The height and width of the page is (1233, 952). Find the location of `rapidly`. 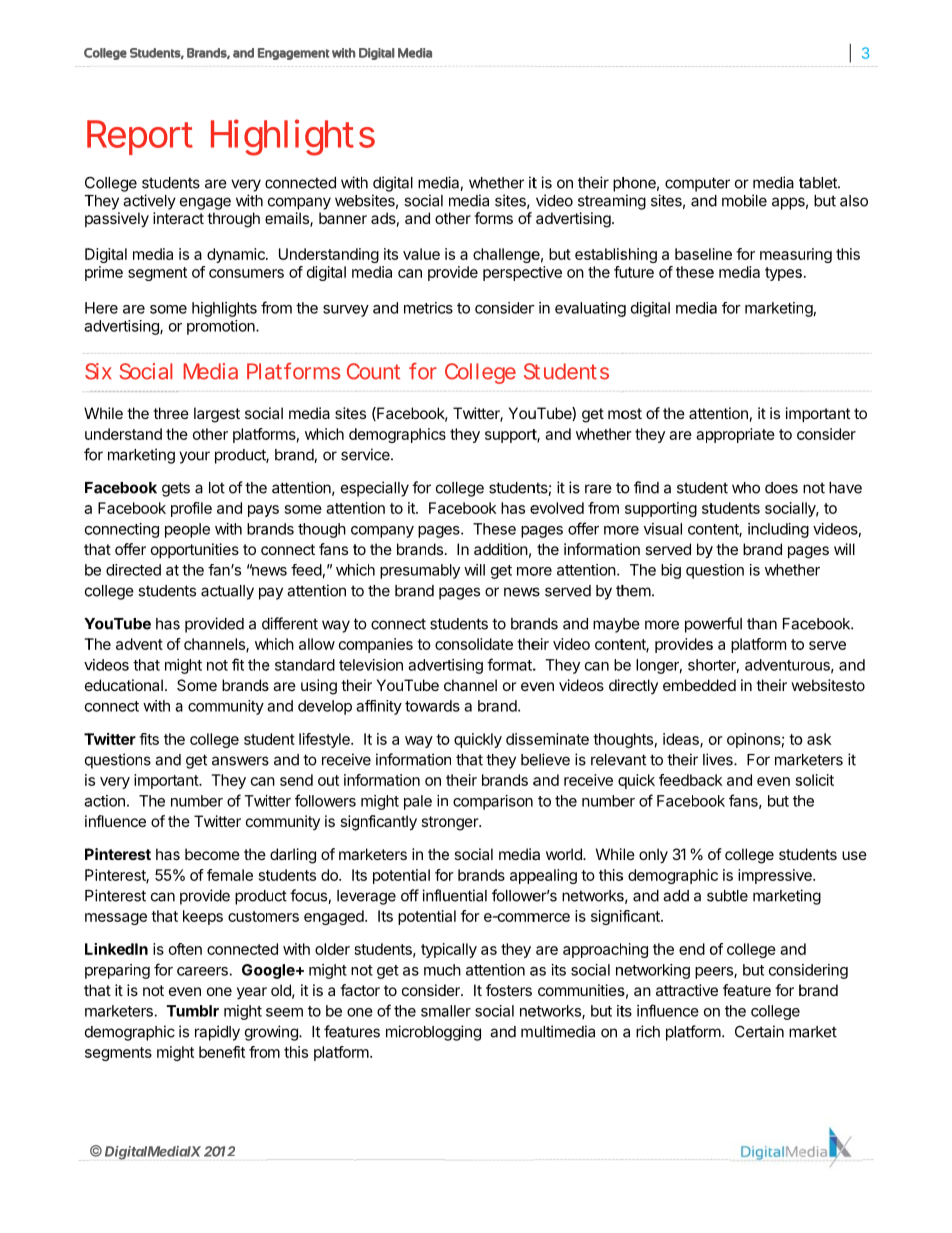

rapidly is located at coordinates (217, 1033).
